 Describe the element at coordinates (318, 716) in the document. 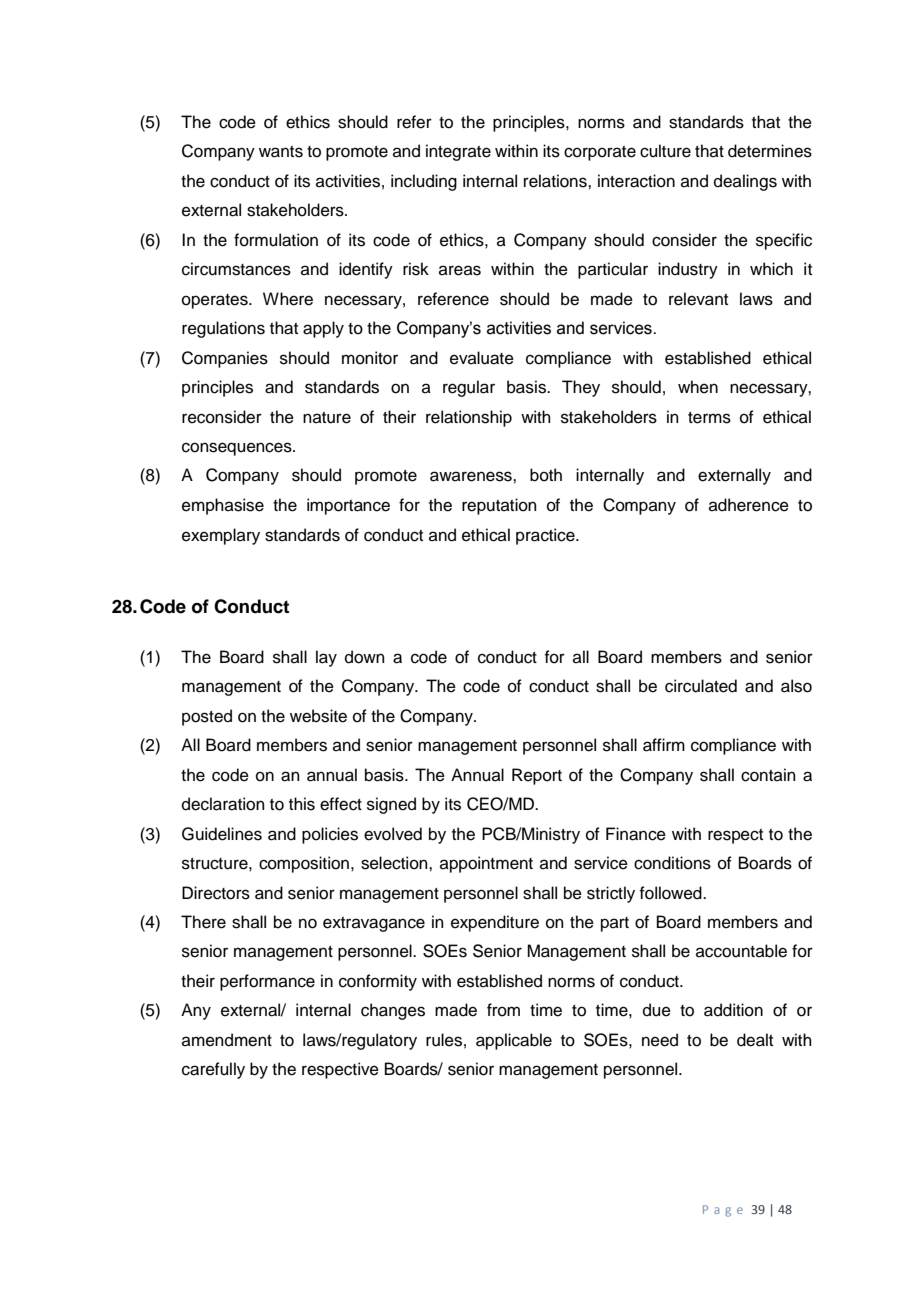

I see `website` at that location.
